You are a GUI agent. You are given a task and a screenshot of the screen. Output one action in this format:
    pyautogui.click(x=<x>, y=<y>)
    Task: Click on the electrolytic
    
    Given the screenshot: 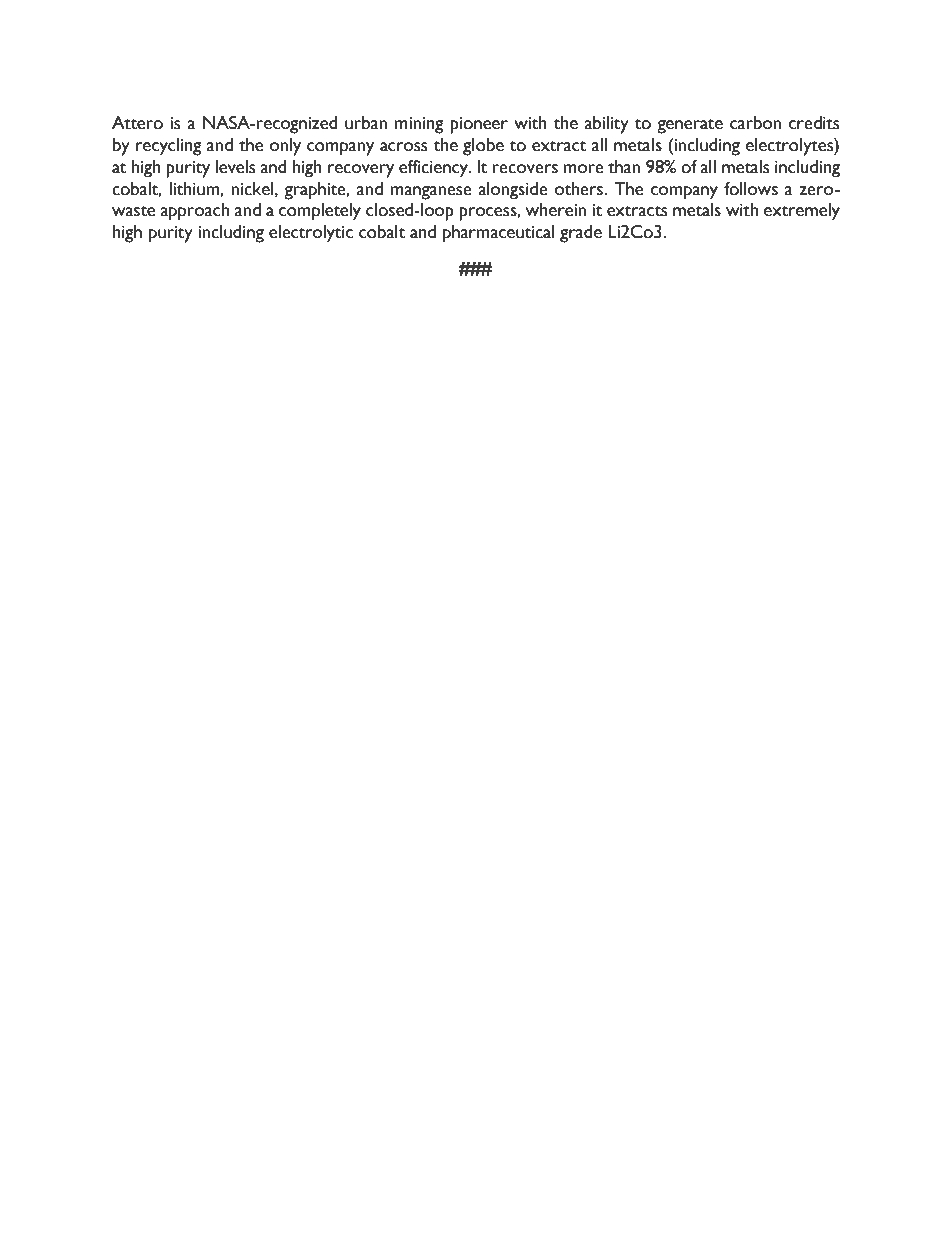 What is the action you would take?
    pyautogui.click(x=311, y=234)
